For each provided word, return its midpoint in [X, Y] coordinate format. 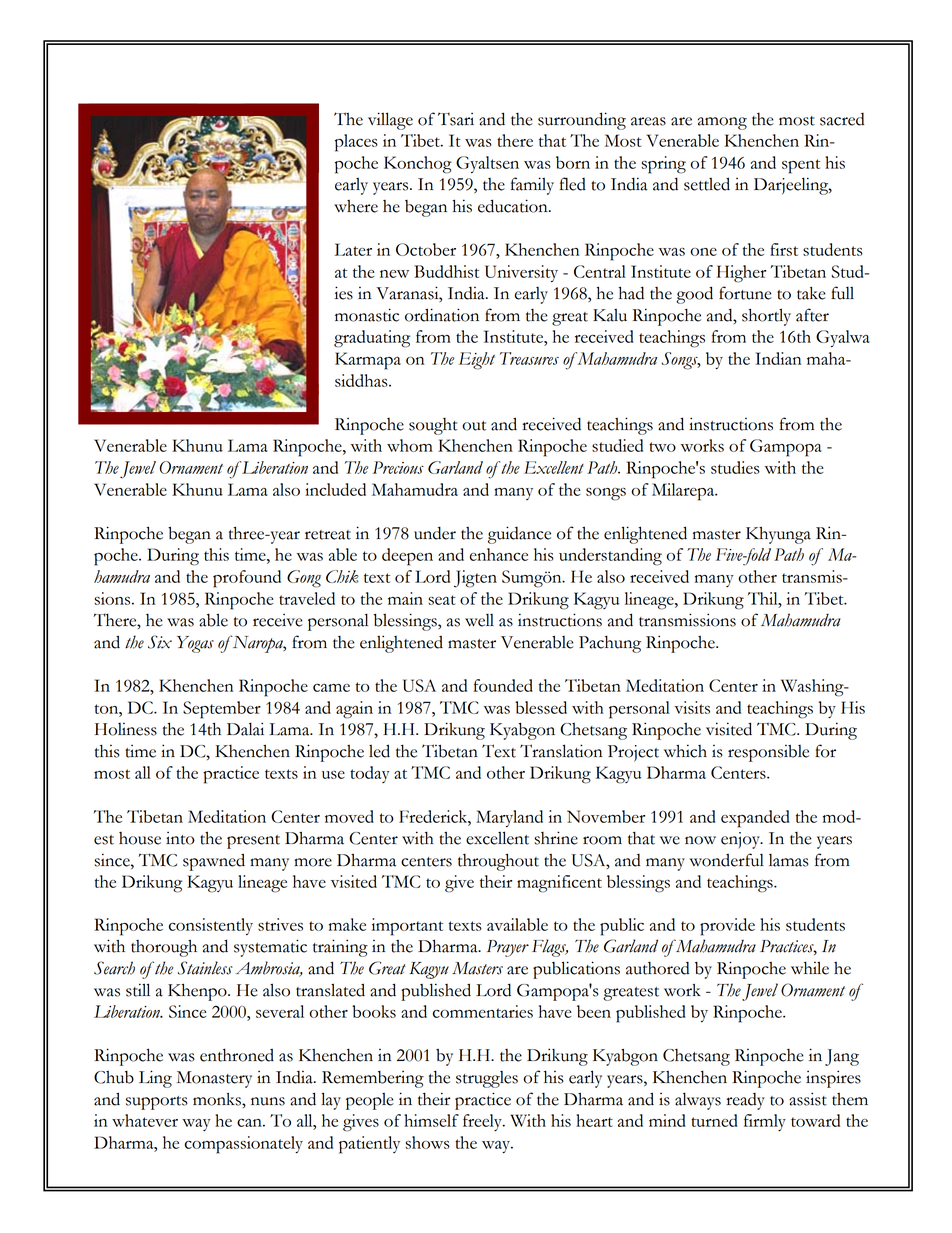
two [662, 447]
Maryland [509, 818]
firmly [765, 1122]
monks [218, 1099]
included [335, 489]
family [532, 186]
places [356, 143]
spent [801, 166]
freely [483, 1122]
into [180, 838]
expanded [755, 819]
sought [433, 426]
